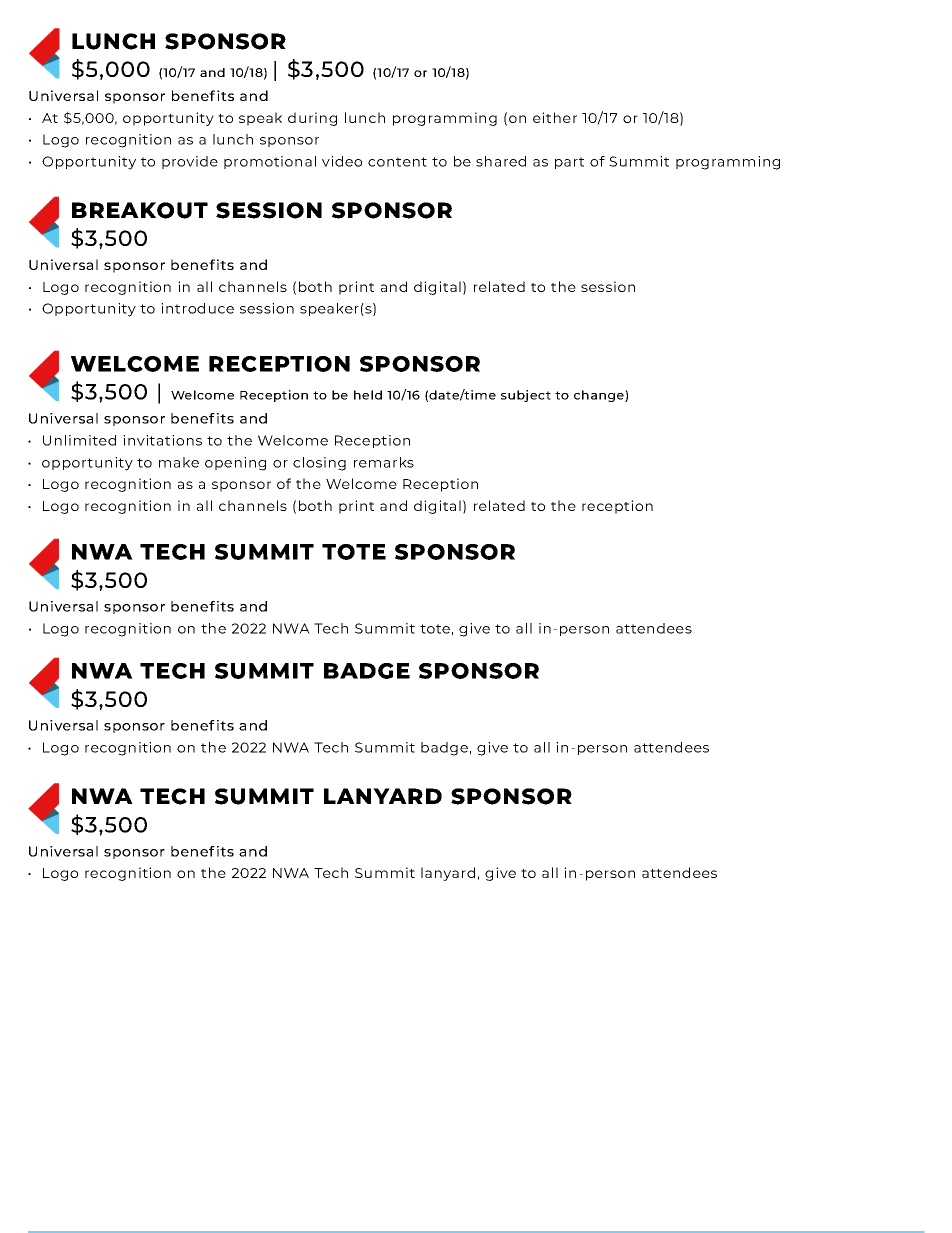 The image size is (952, 1233). What do you see at coordinates (368, 395) in the screenshot?
I see `held` at bounding box center [368, 395].
